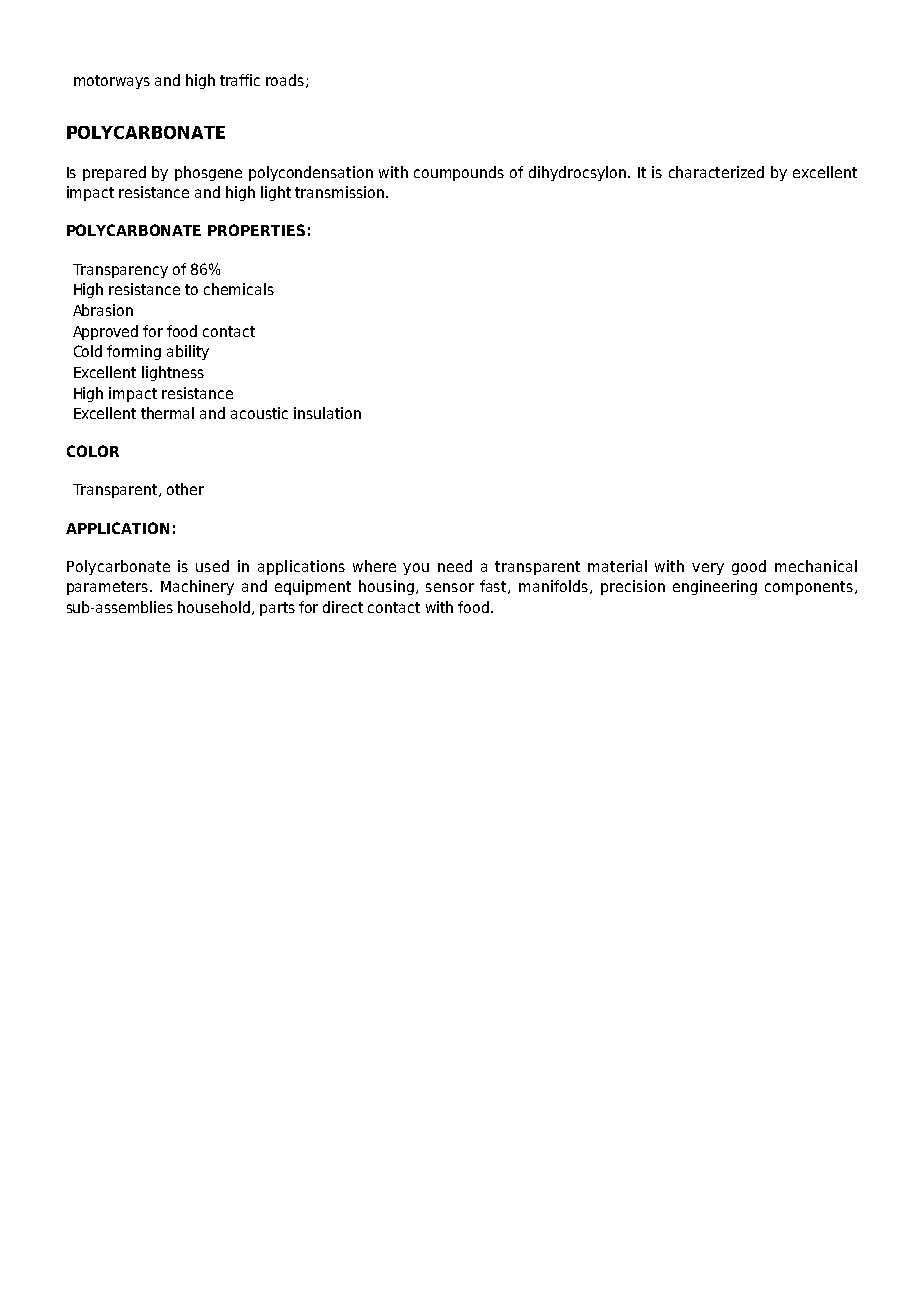  I want to click on Transparency, so click(120, 271).
